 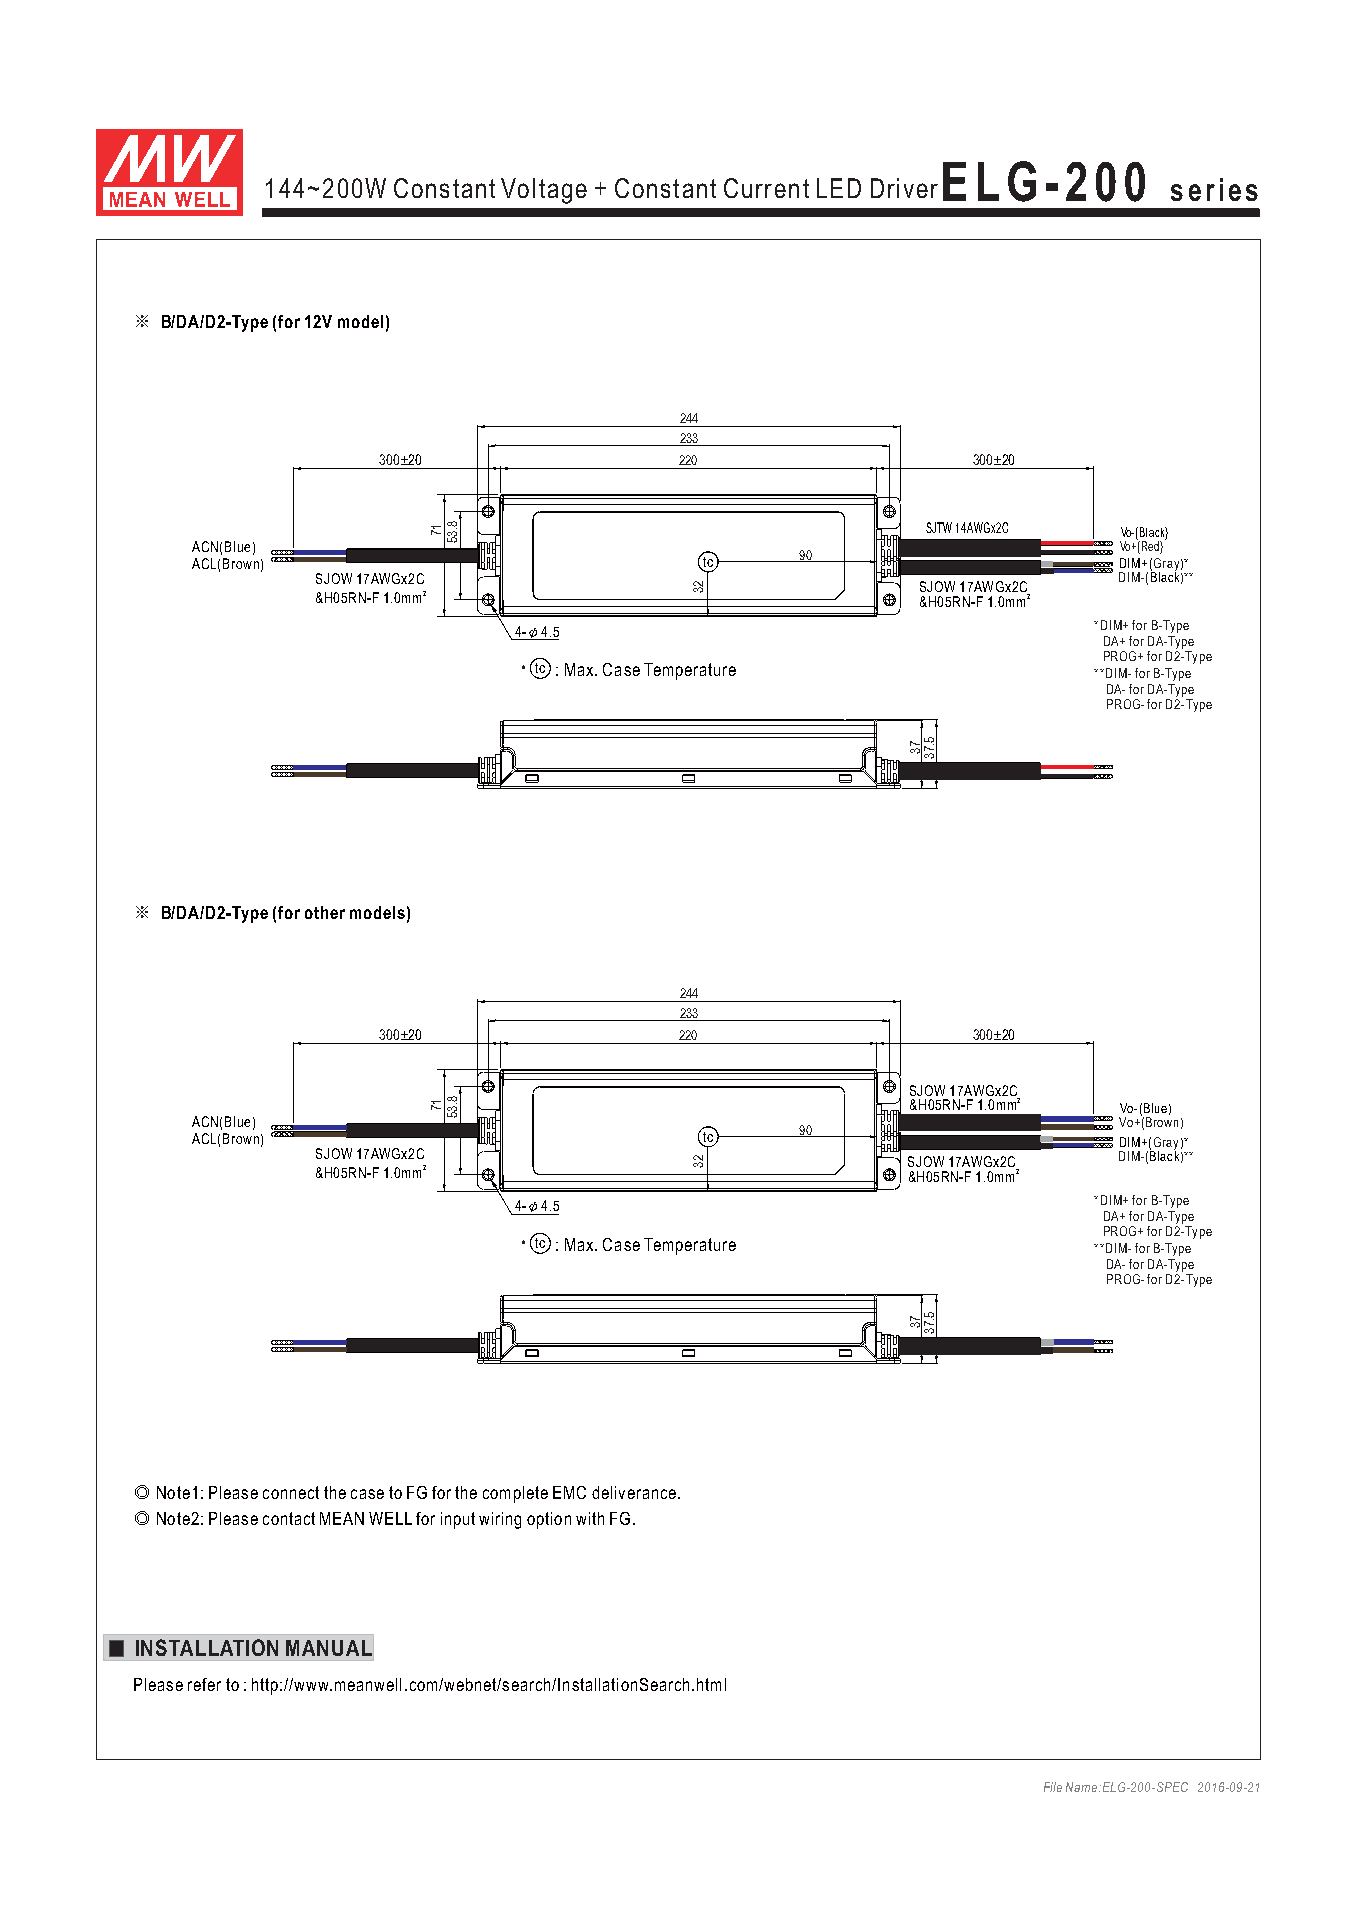 What do you see at coordinates (766, 188) in the document?
I see `Current` at bounding box center [766, 188].
